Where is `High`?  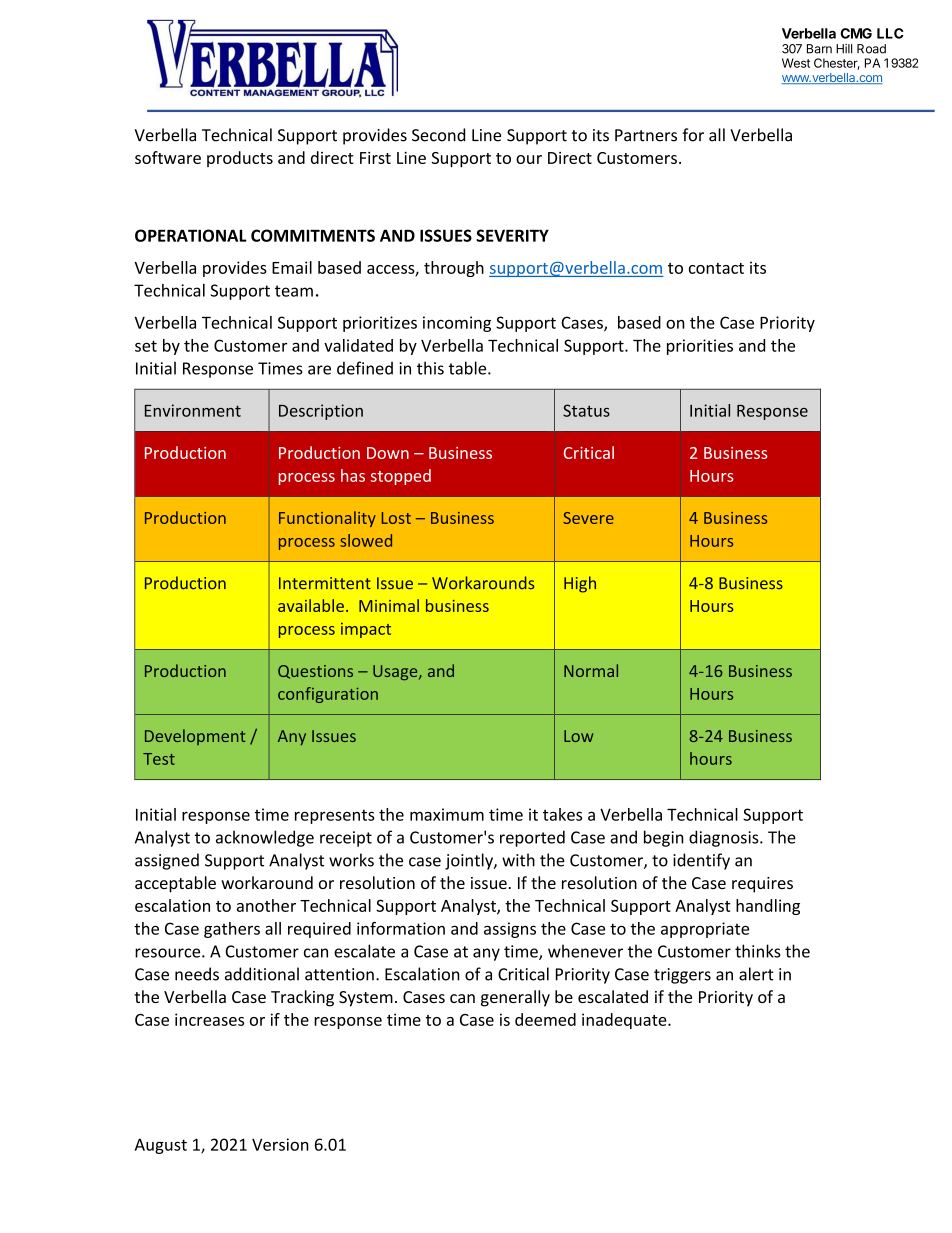
High is located at coordinates (580, 584).
